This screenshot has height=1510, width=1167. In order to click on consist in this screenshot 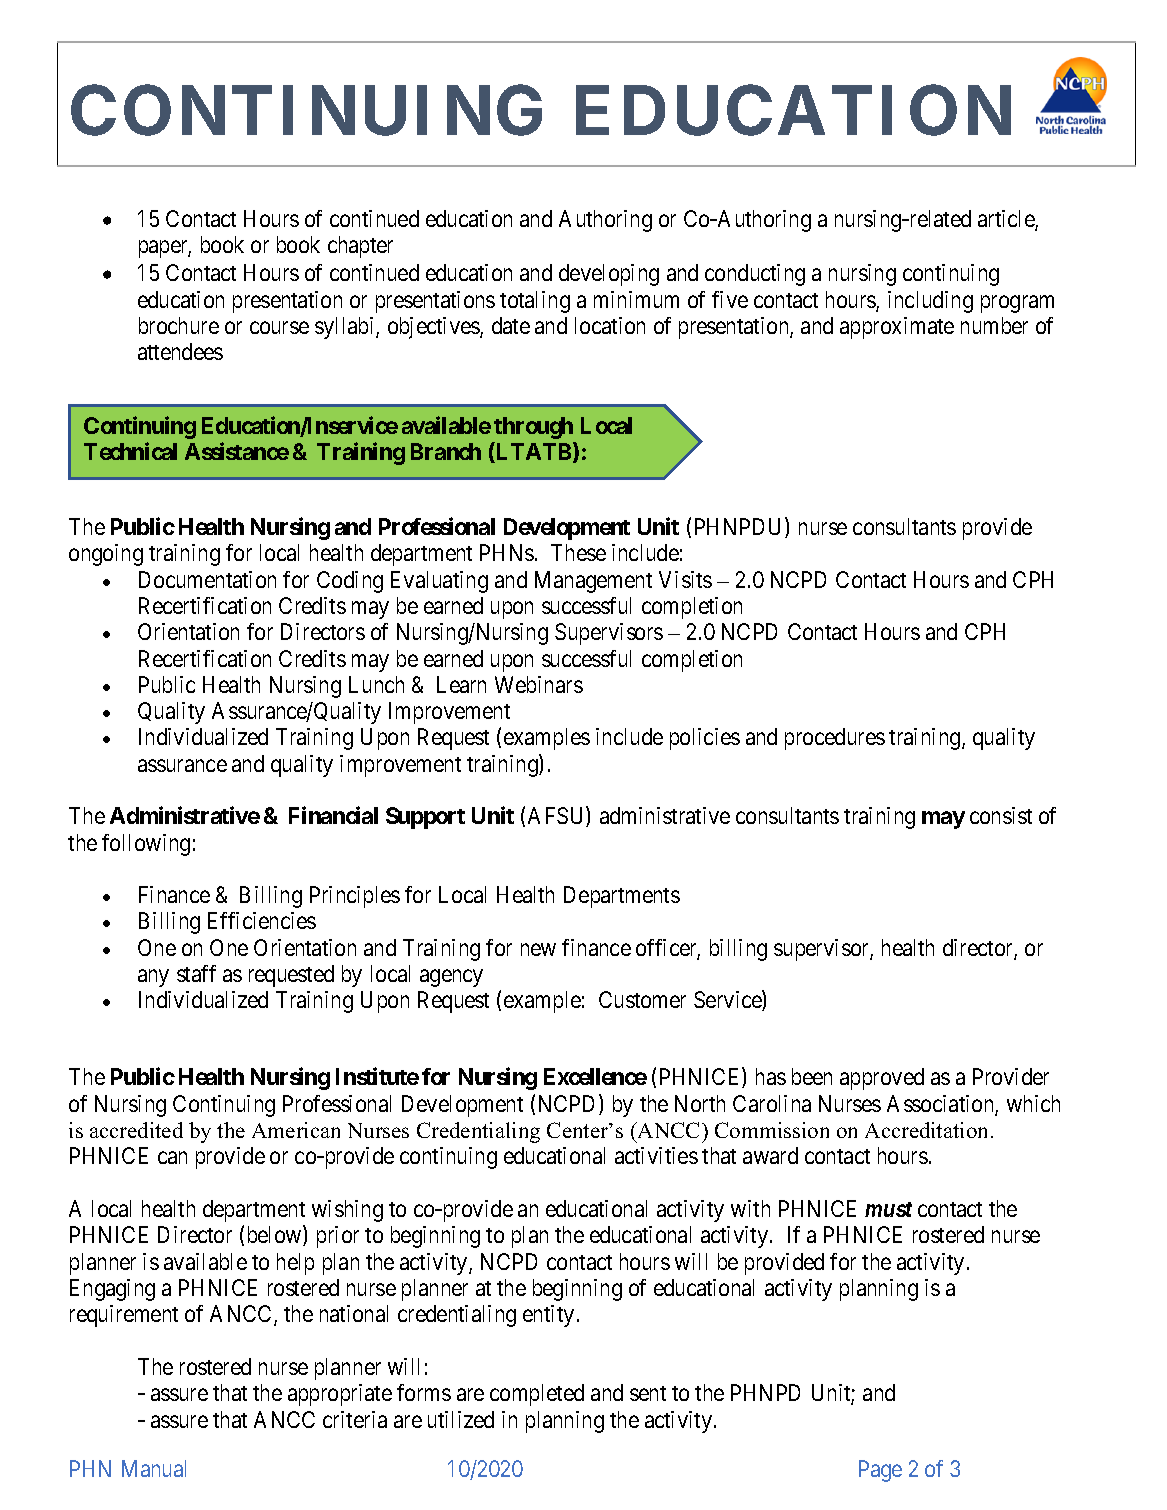, I will do `click(1001, 815)`.
